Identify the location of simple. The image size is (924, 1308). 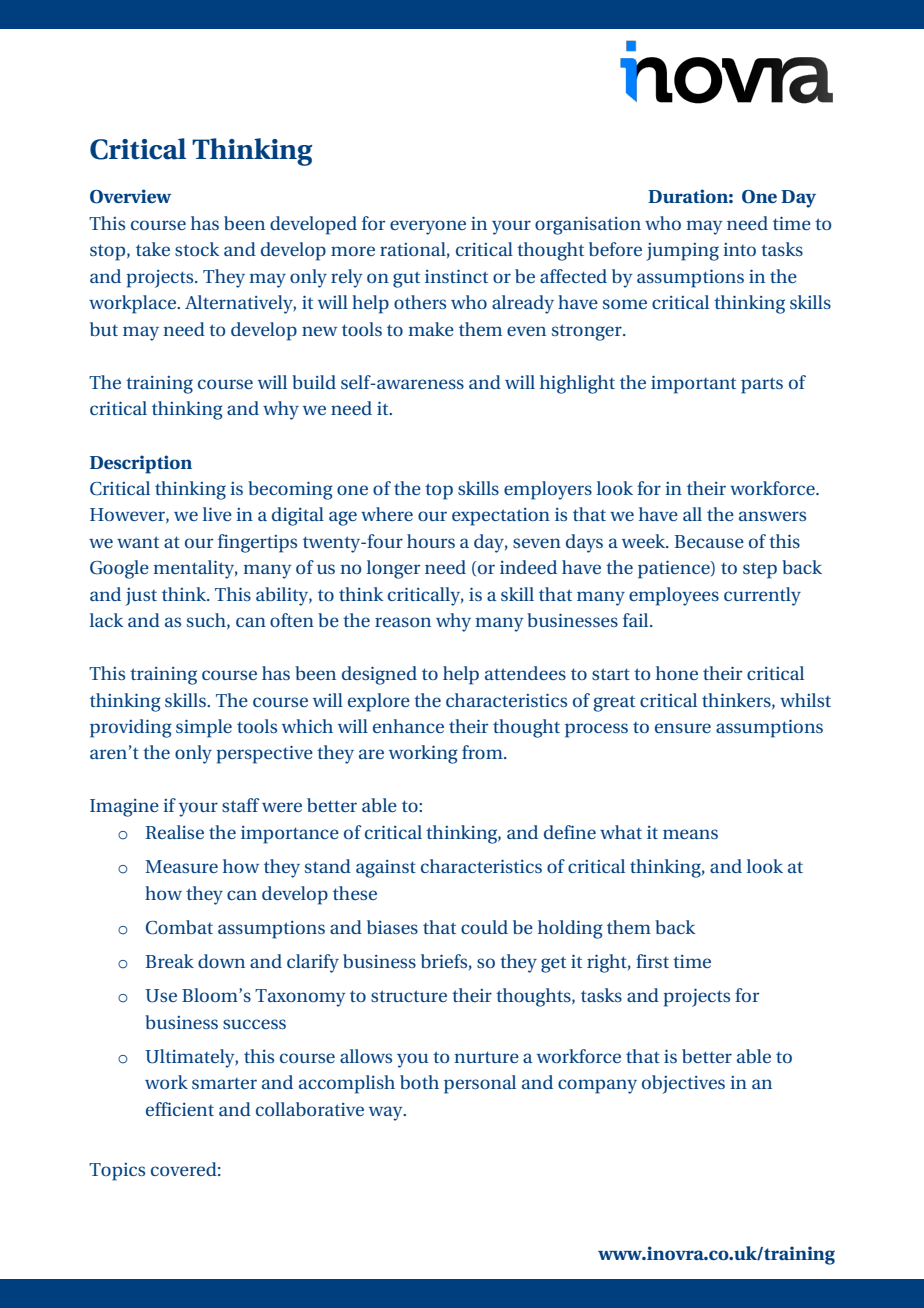
(204, 728).
